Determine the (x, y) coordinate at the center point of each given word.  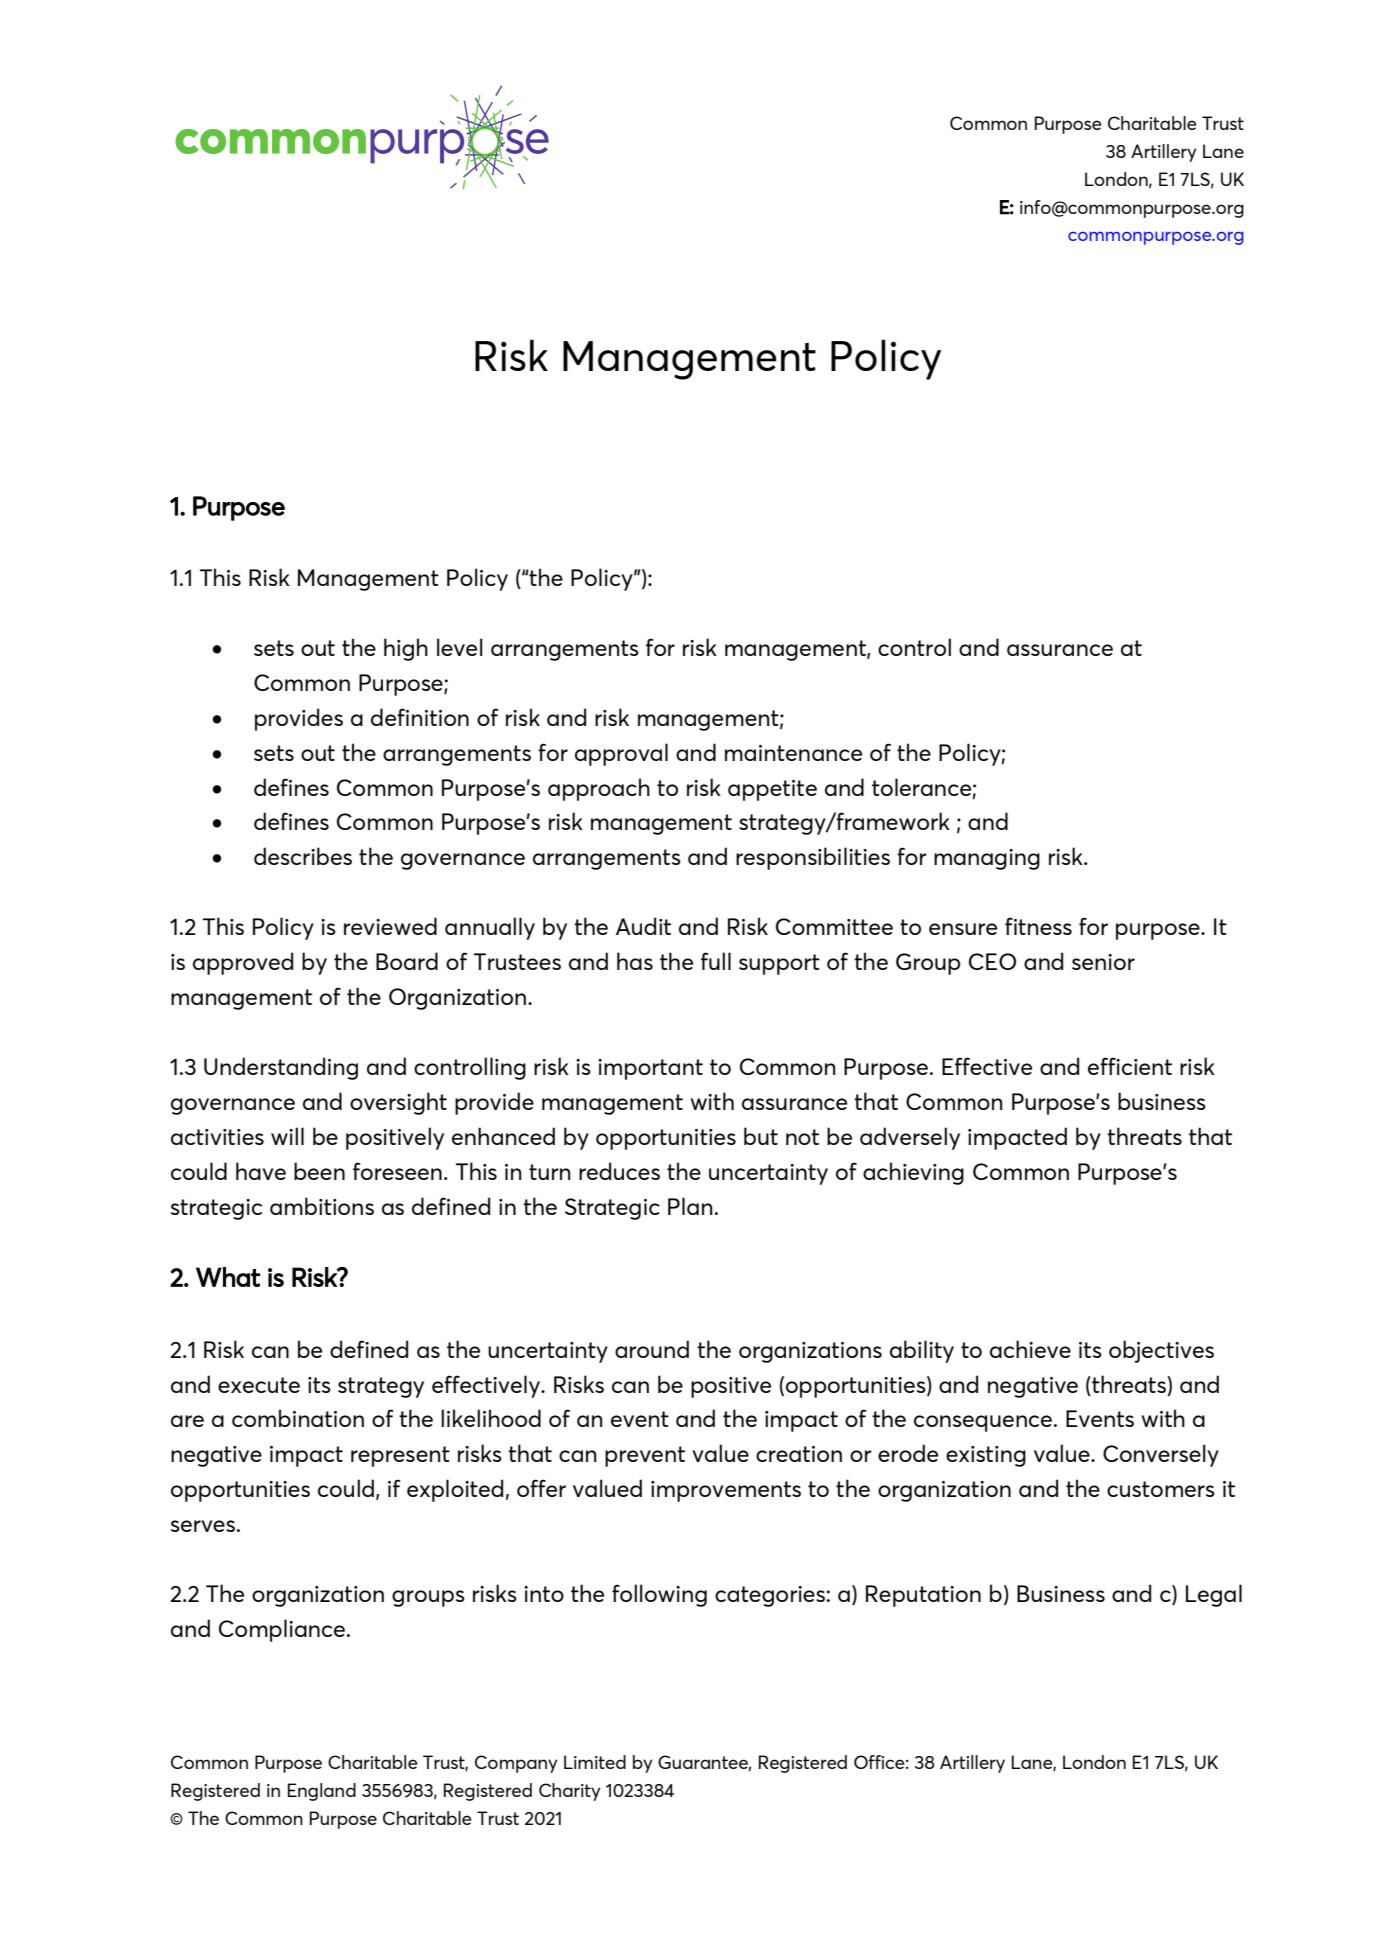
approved (243, 963)
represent (400, 1456)
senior (1103, 962)
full (716, 961)
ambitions (322, 1206)
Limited (595, 1762)
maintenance (793, 753)
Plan (690, 1206)
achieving (913, 1173)
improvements (726, 1491)
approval (621, 754)
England (322, 1792)
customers (1161, 1489)
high (406, 649)
